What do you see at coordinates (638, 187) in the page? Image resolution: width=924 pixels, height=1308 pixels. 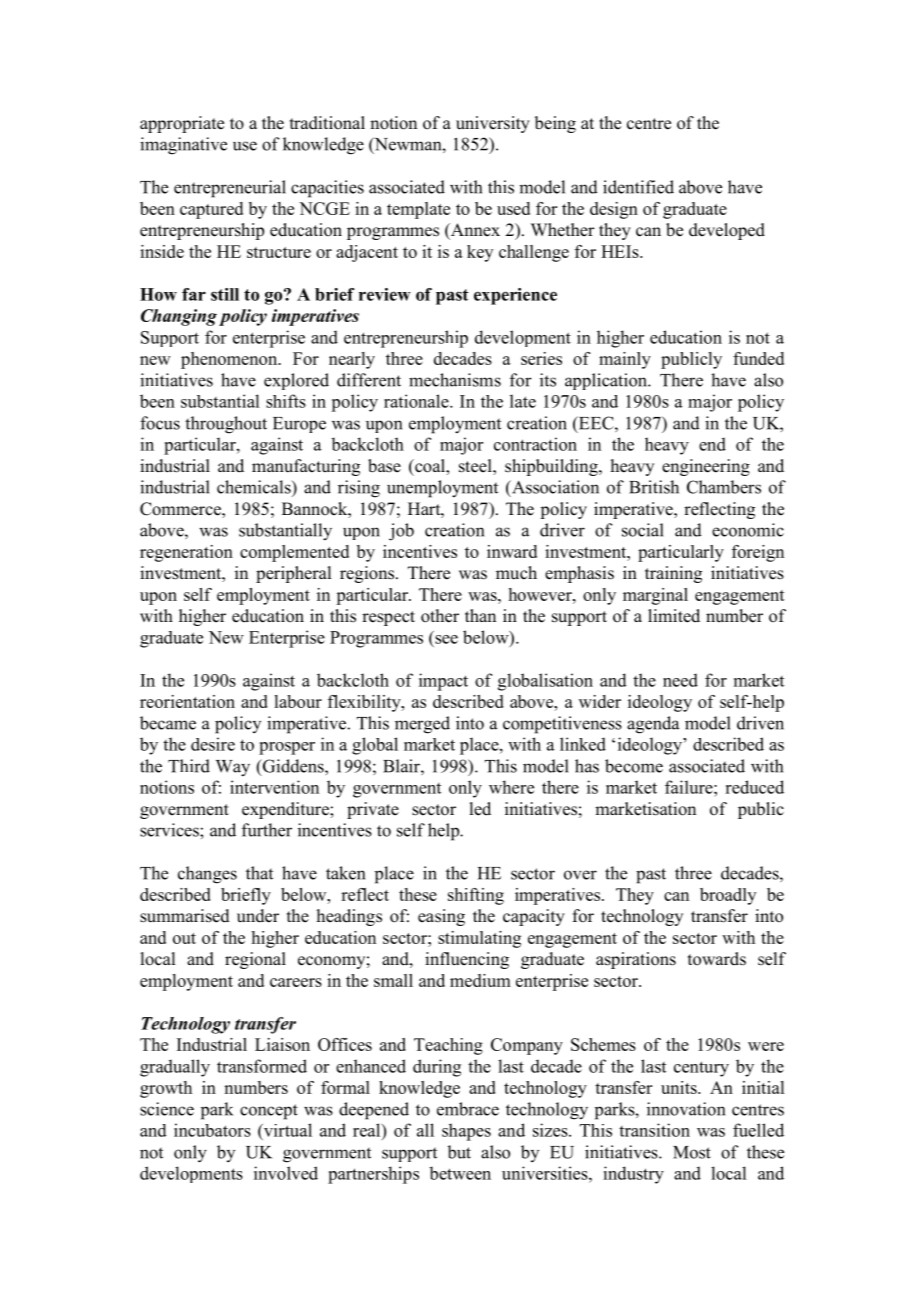 I see `identified` at bounding box center [638, 187].
